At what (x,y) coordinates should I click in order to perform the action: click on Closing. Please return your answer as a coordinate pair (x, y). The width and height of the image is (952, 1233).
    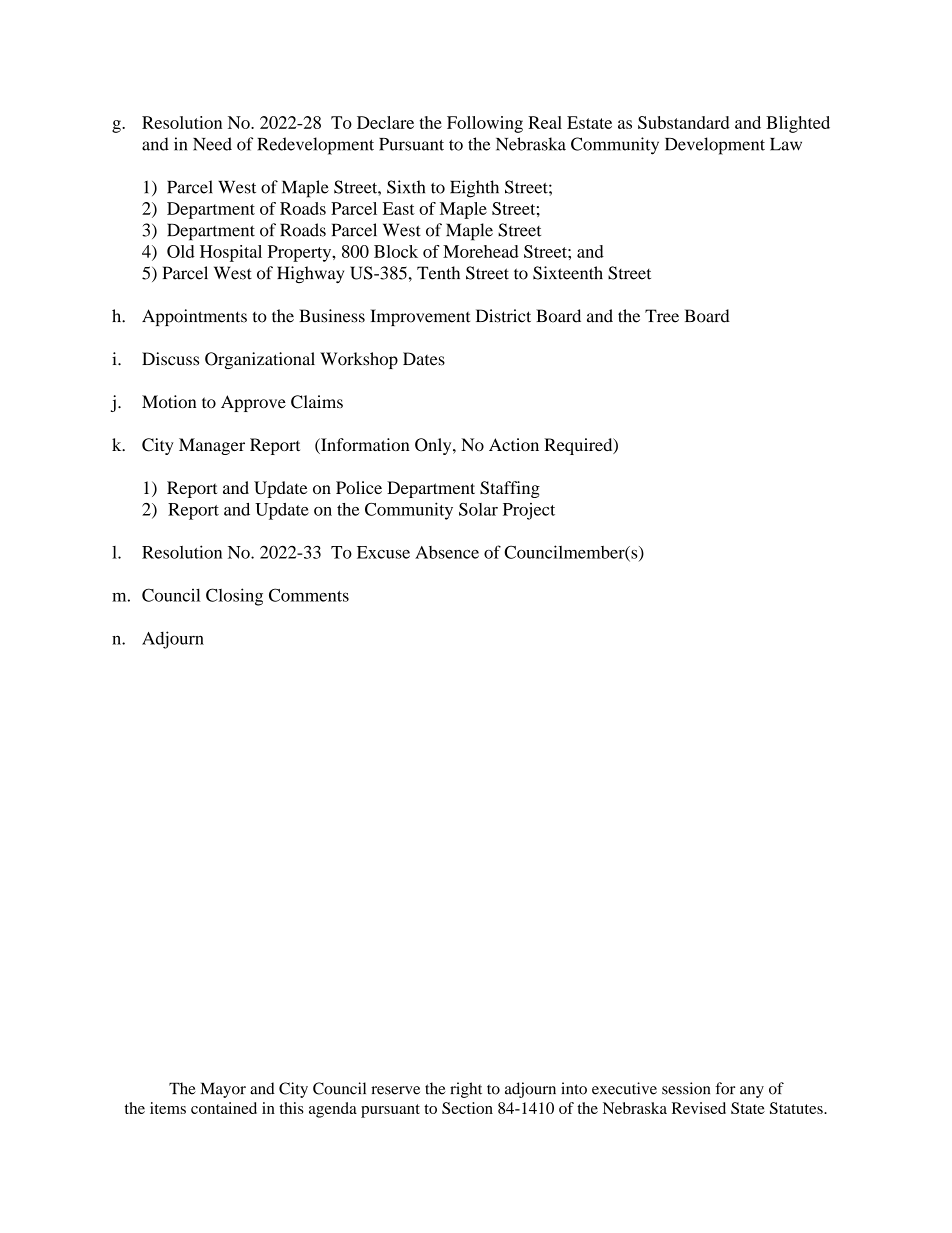
    Looking at the image, I should click on (234, 597).
